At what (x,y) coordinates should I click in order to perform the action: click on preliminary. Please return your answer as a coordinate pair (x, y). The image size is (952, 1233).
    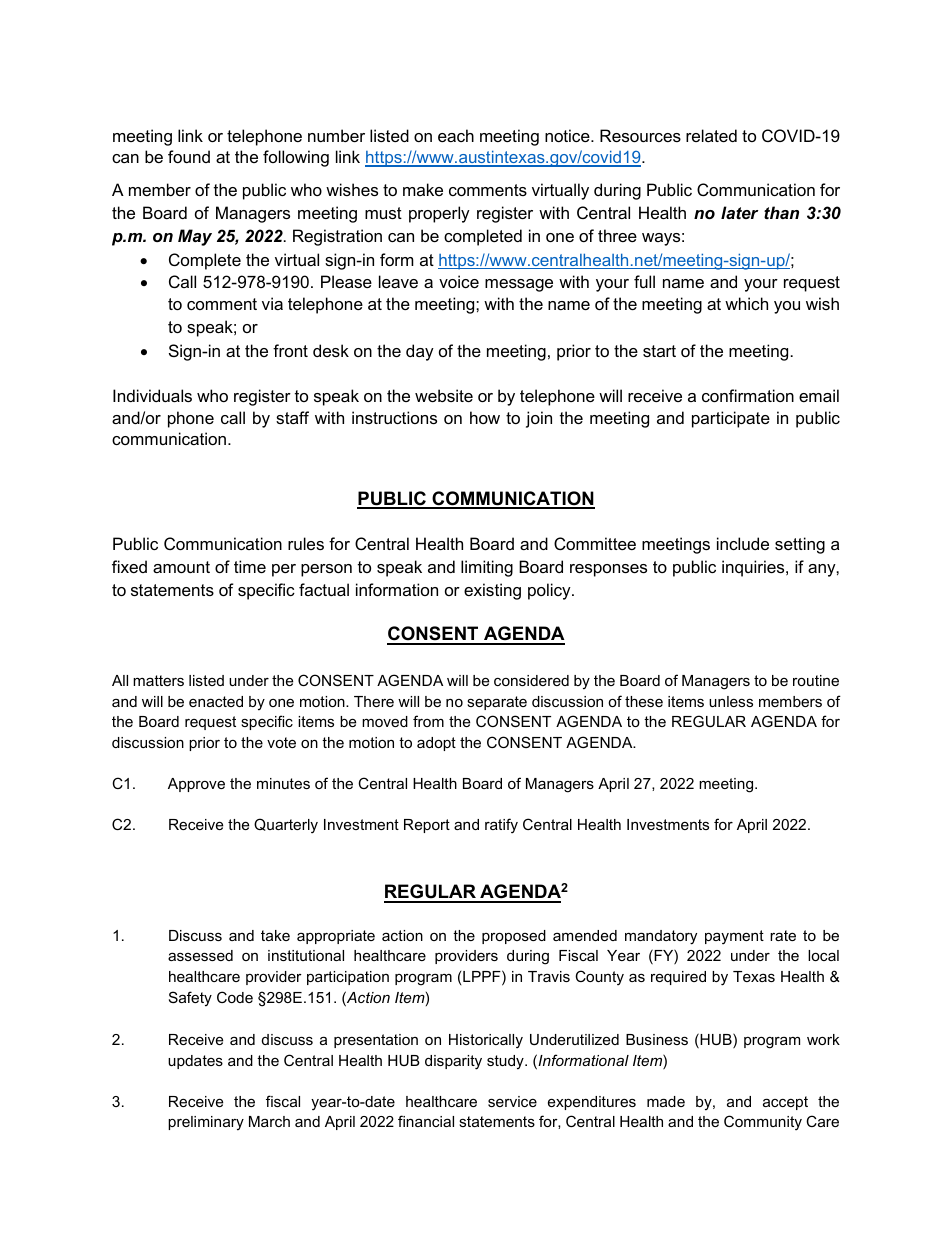
    Looking at the image, I should click on (206, 1123).
